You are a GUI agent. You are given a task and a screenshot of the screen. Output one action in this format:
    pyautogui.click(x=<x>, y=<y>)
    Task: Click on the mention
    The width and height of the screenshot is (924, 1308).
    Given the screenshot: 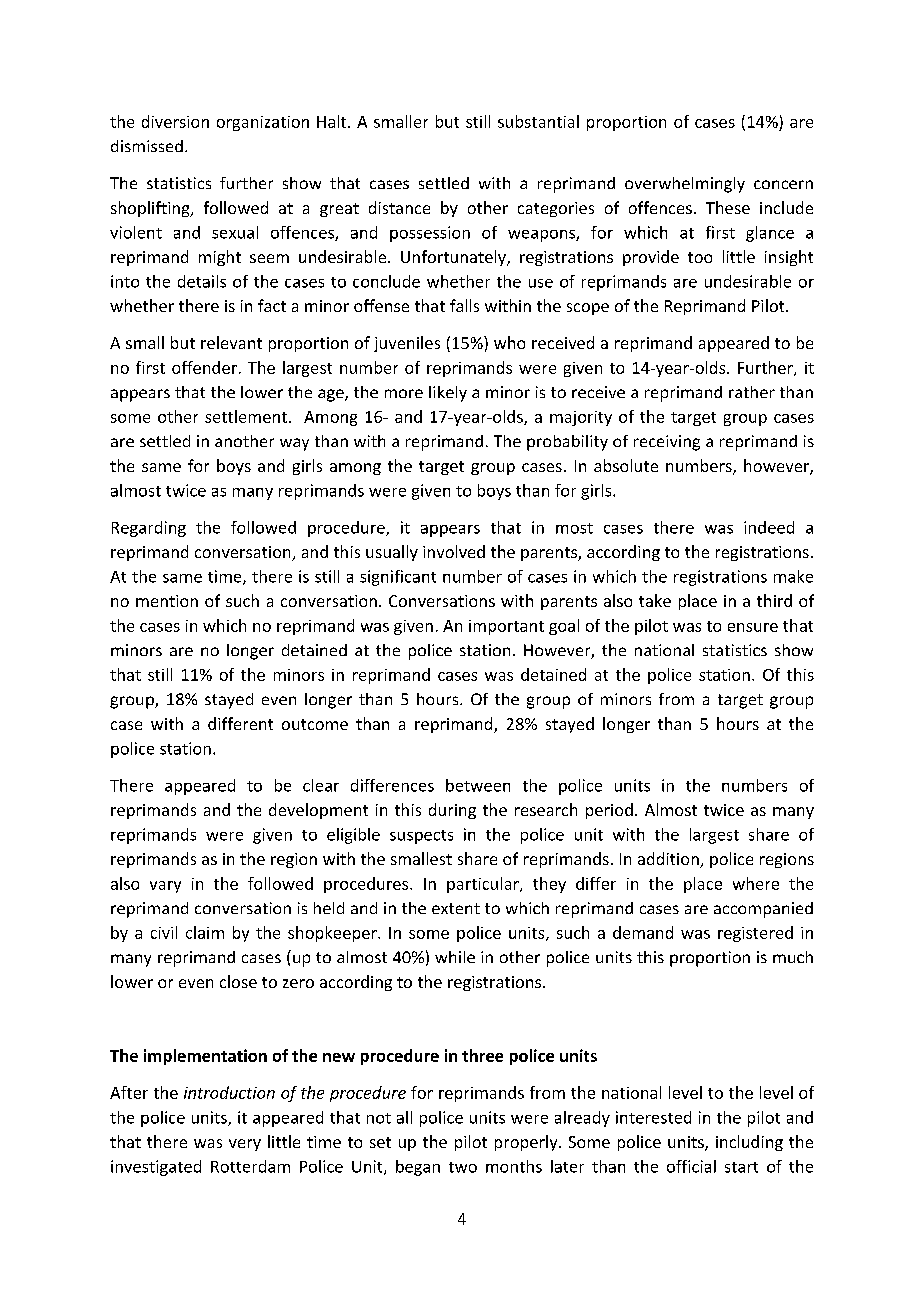 What is the action you would take?
    pyautogui.click(x=167, y=601)
